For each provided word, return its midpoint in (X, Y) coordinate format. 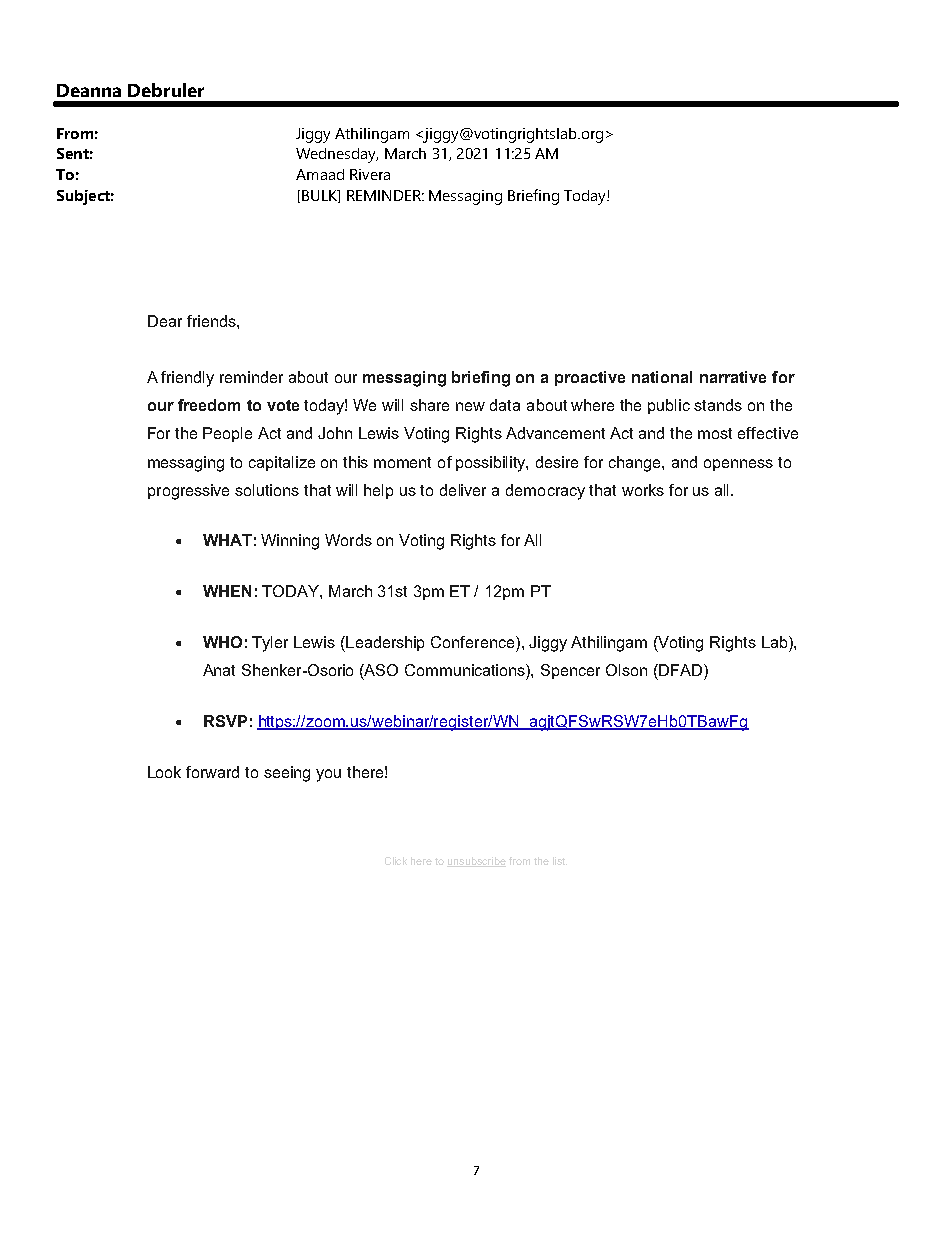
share (429, 405)
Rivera (370, 174)
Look (164, 772)
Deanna (89, 90)
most (715, 433)
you (328, 775)
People (227, 434)
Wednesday (337, 155)
